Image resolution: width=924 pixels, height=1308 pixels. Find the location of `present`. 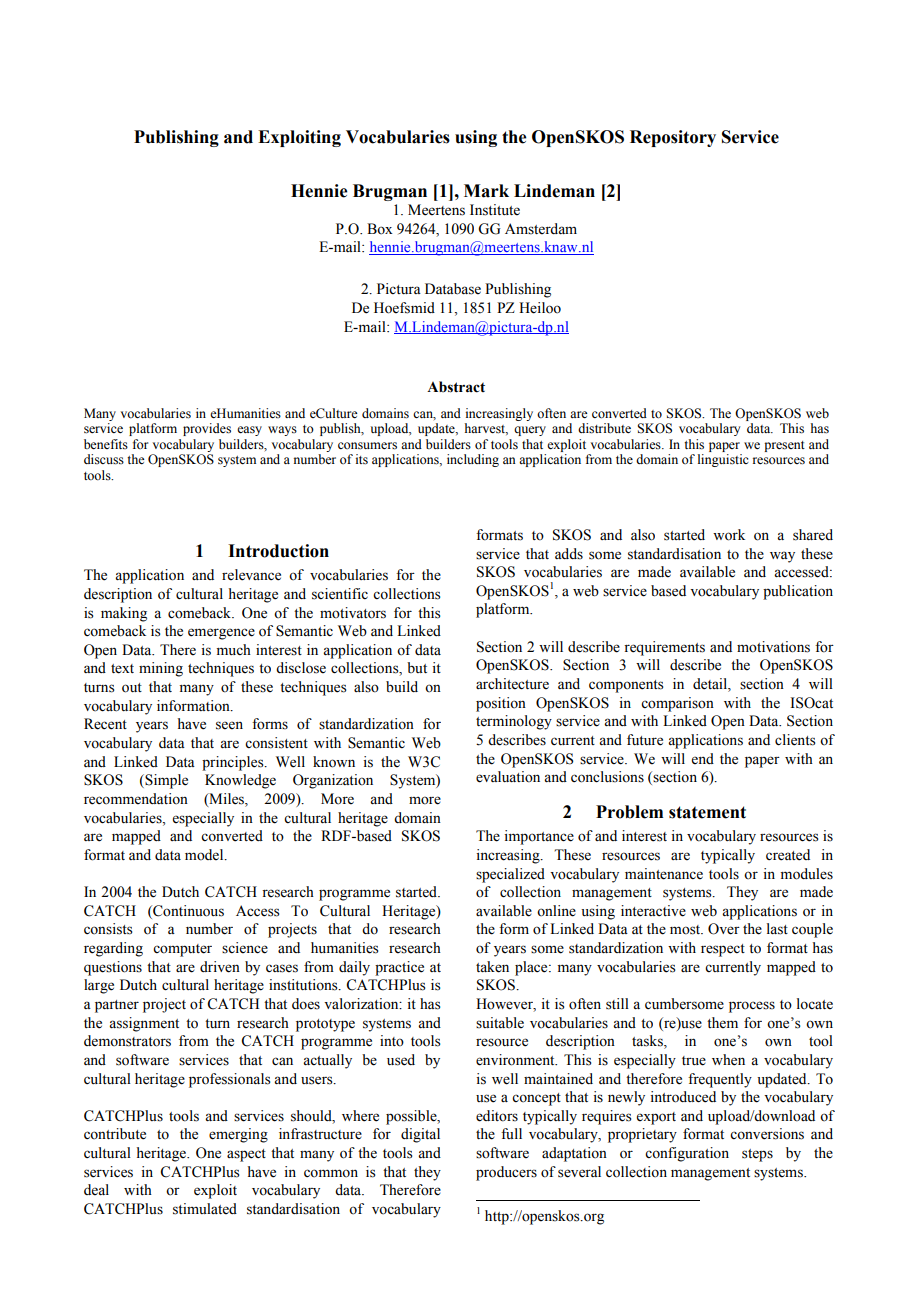

present is located at coordinates (784, 446).
